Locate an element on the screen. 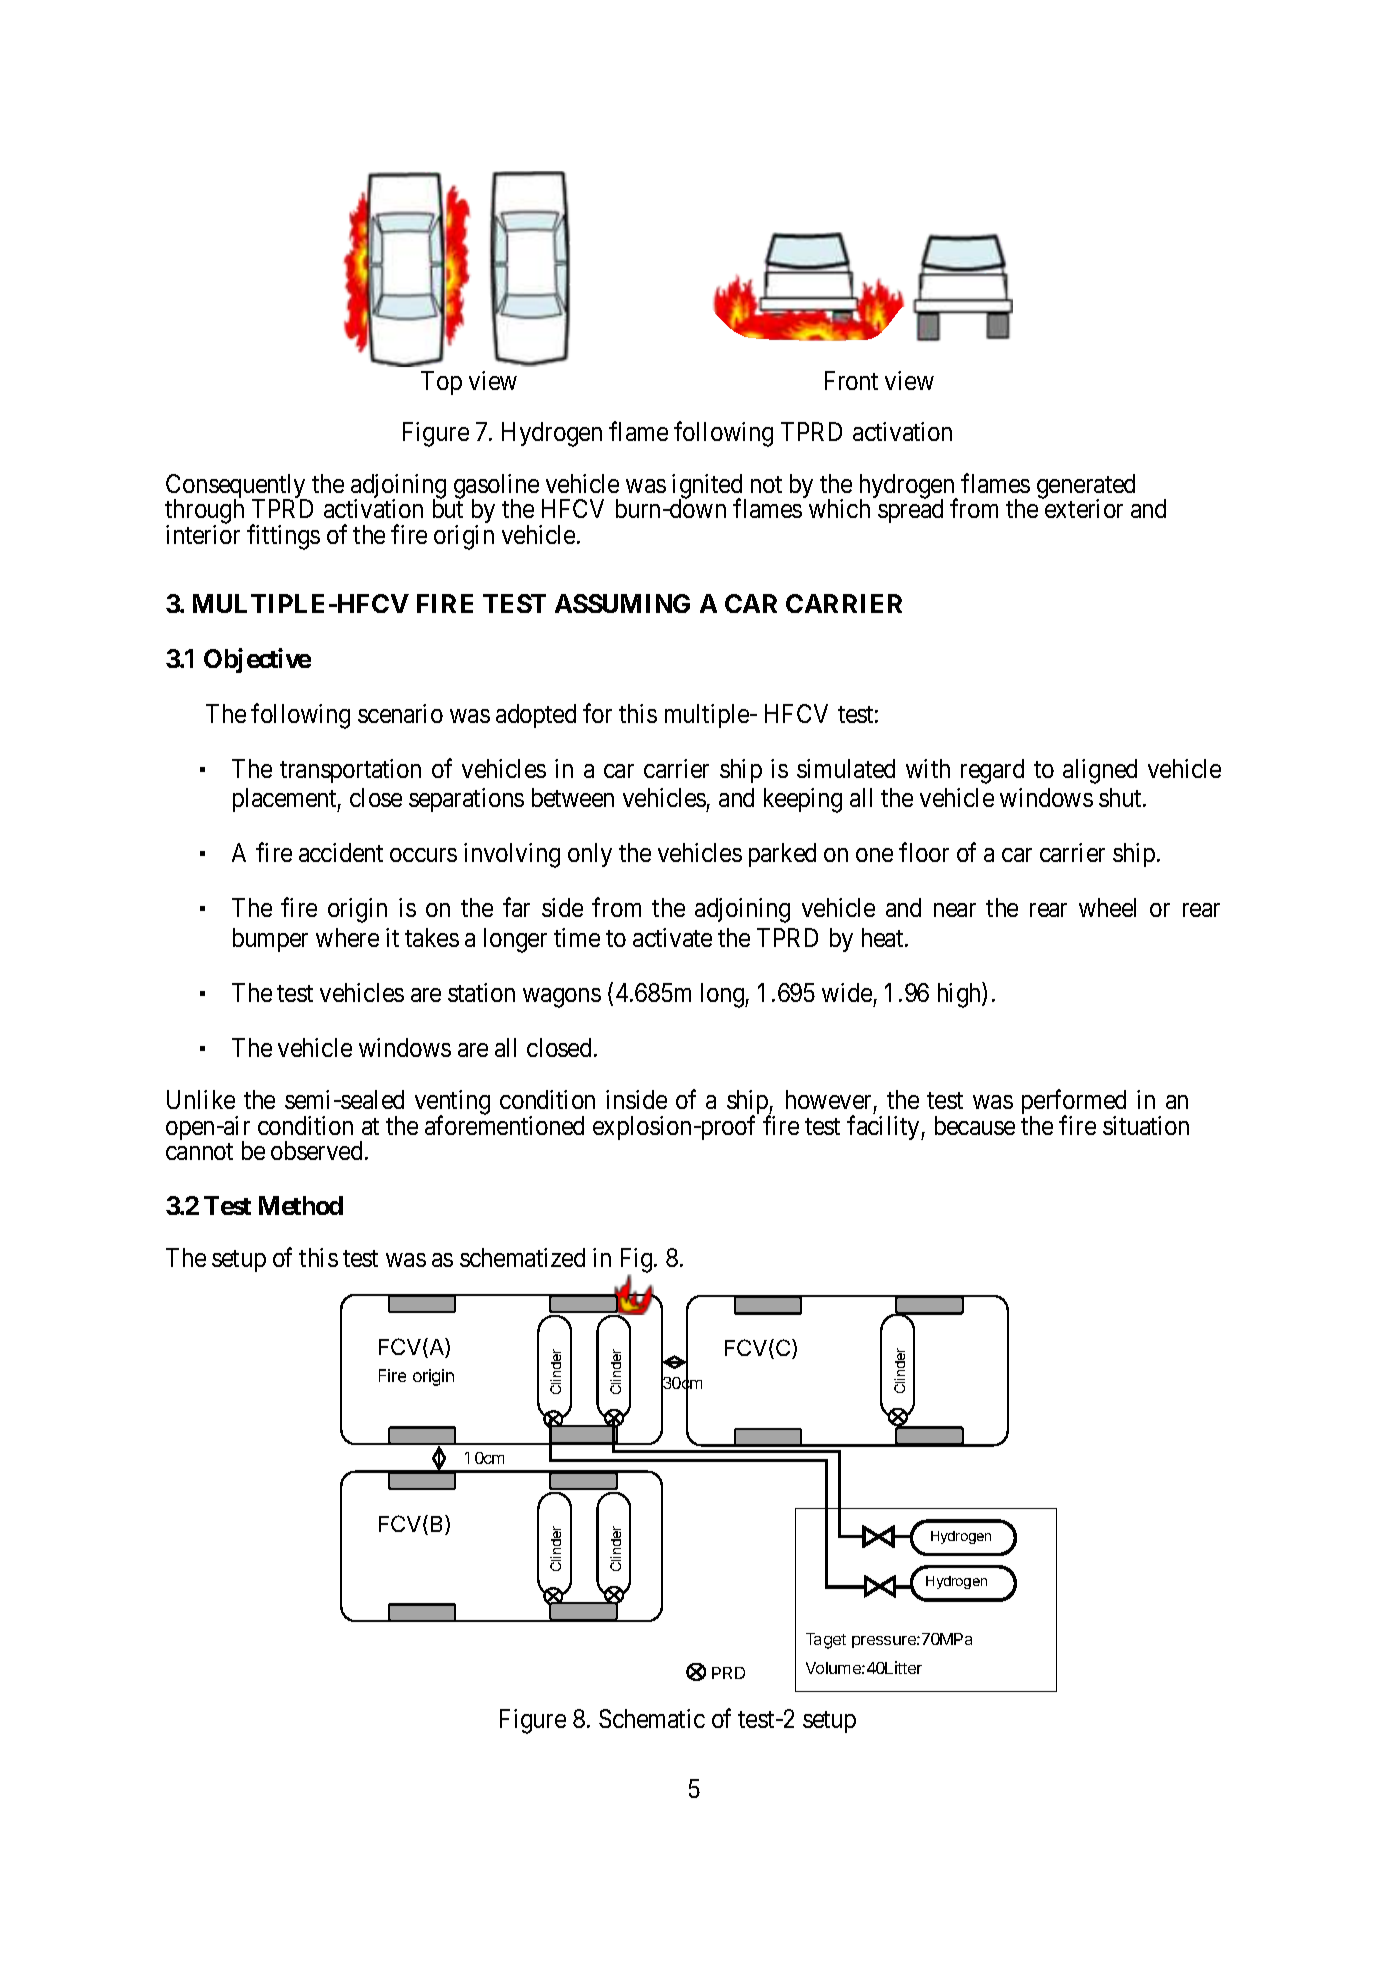  wagons is located at coordinates (562, 998).
